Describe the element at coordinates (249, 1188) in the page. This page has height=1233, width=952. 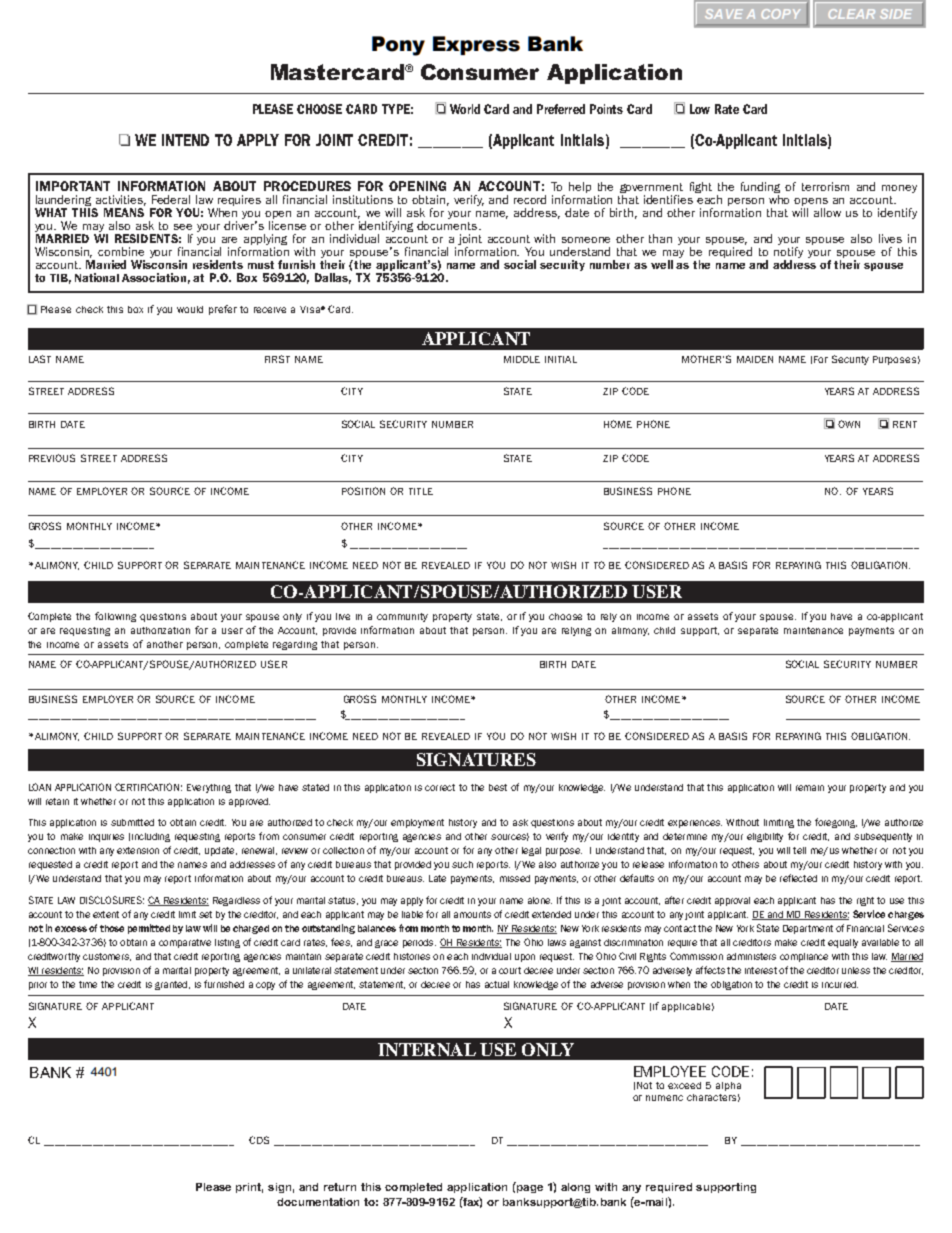
I see `print` at that location.
